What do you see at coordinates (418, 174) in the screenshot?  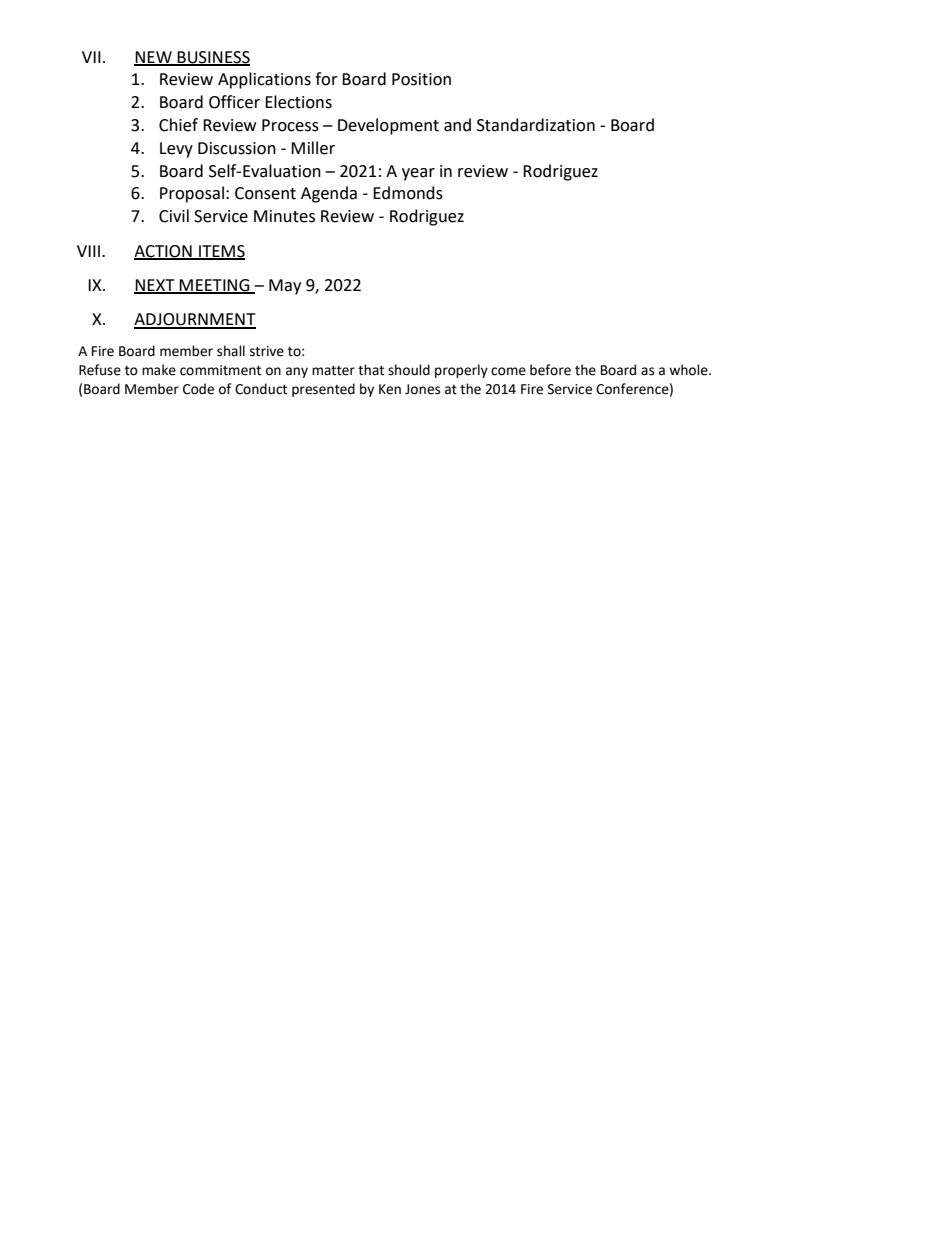 I see `year` at bounding box center [418, 174].
